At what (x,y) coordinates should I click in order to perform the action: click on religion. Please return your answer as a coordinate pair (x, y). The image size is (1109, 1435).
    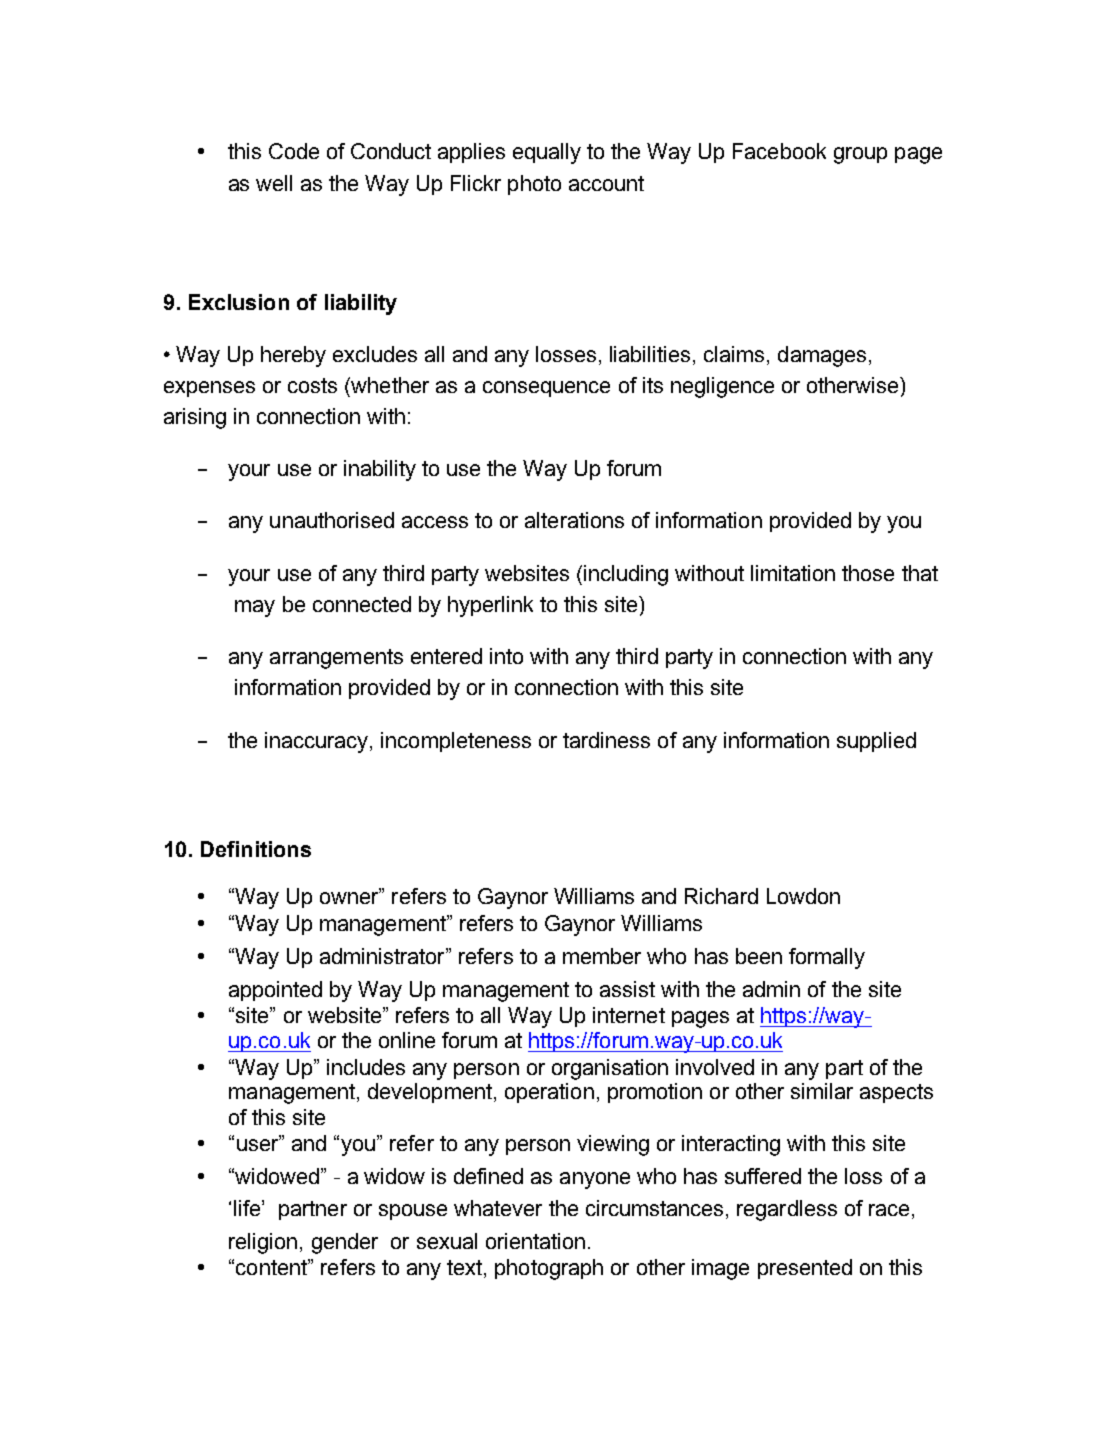
    Looking at the image, I should click on (263, 1243).
